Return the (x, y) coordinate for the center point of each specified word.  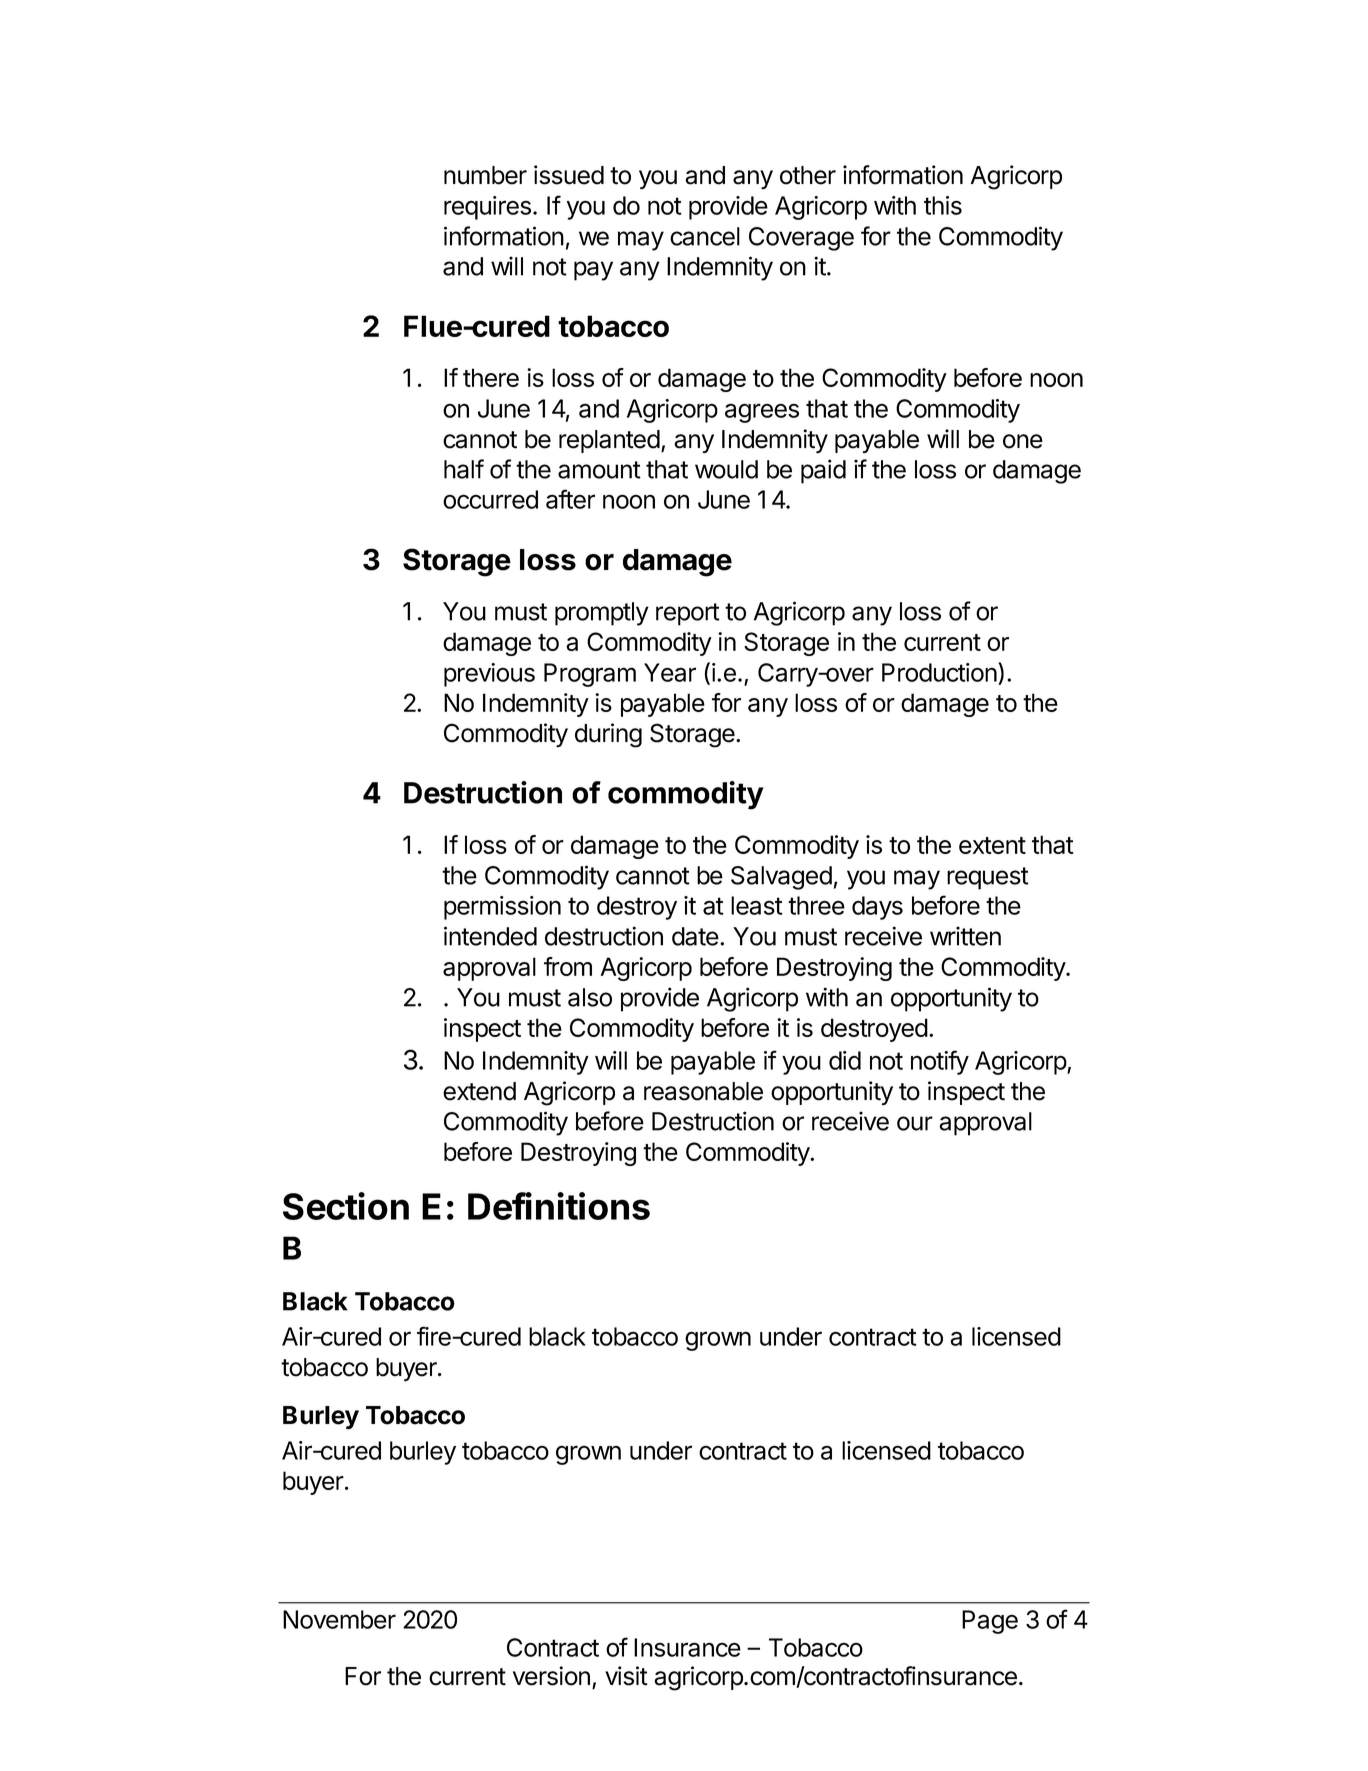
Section (346, 1206)
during (608, 735)
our (915, 1123)
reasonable (703, 1091)
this (943, 205)
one (1023, 441)
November (339, 1619)
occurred (490, 499)
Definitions (559, 1206)
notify (940, 1062)
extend (479, 1091)
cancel (705, 236)
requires (487, 208)
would (726, 469)
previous (489, 675)
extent (992, 845)
